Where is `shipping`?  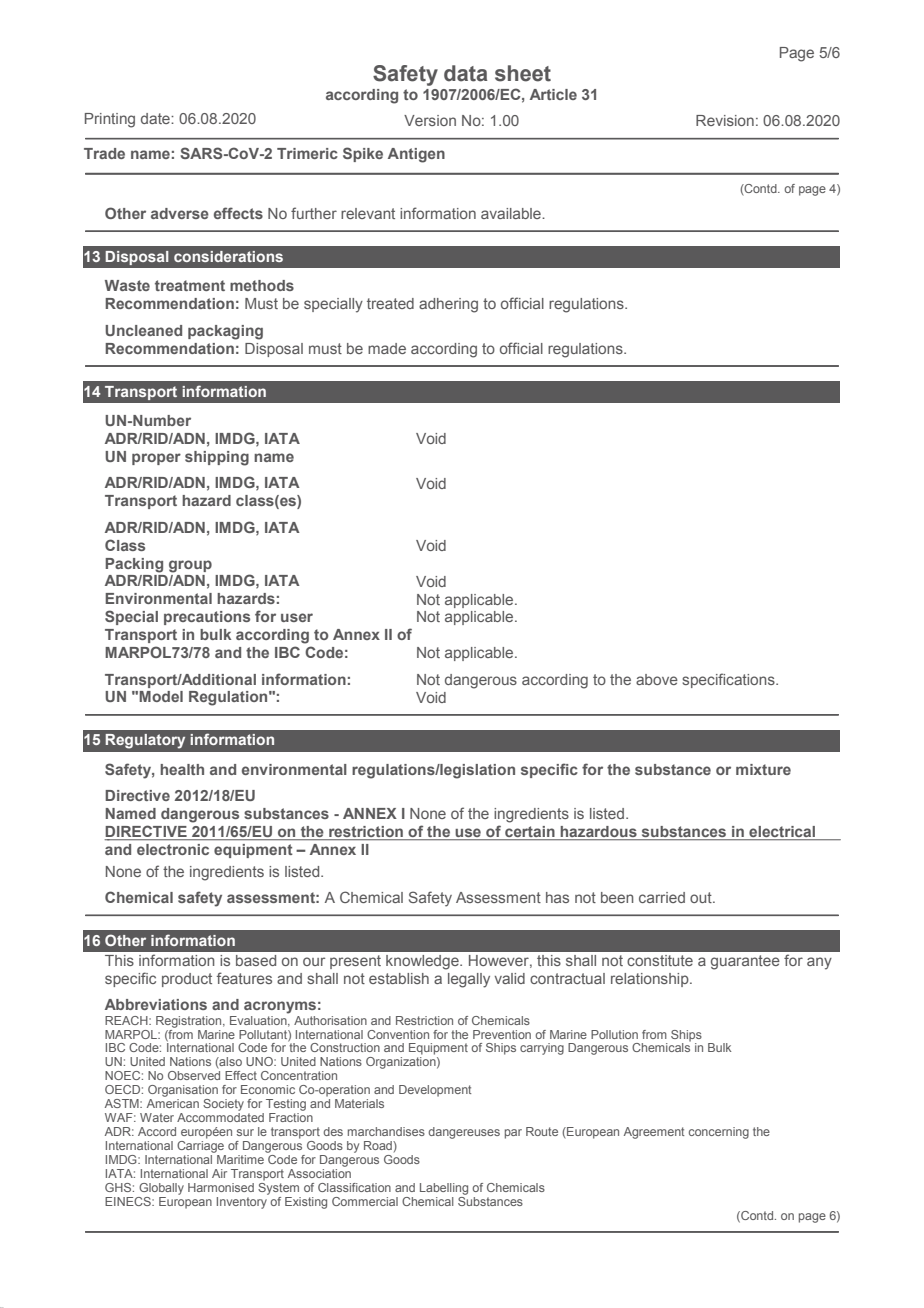 shipping is located at coordinates (217, 458).
